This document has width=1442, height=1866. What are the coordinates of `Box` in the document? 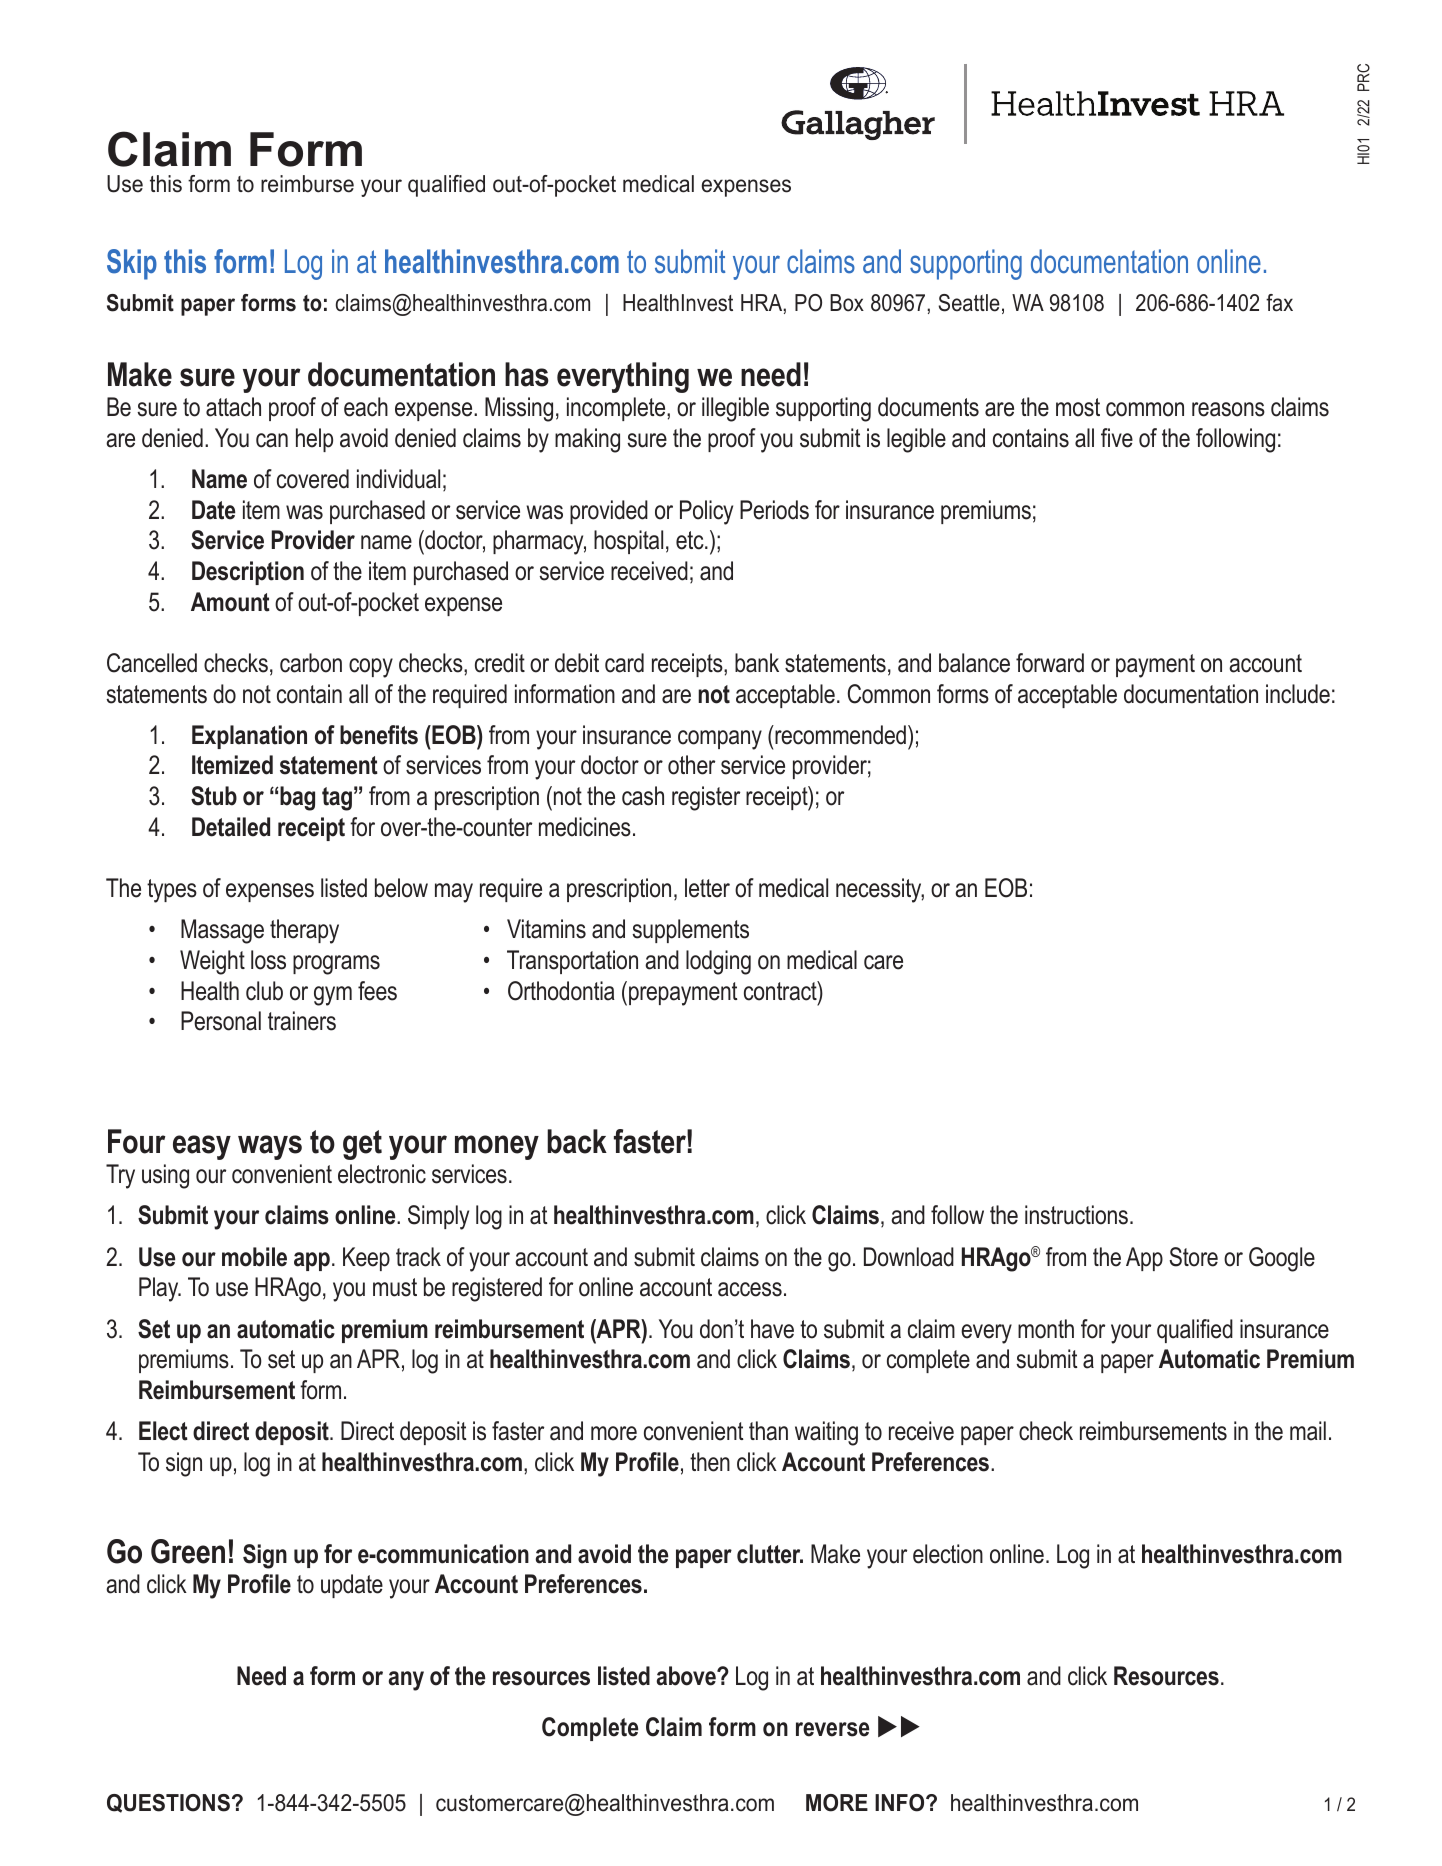 It's located at (847, 303).
